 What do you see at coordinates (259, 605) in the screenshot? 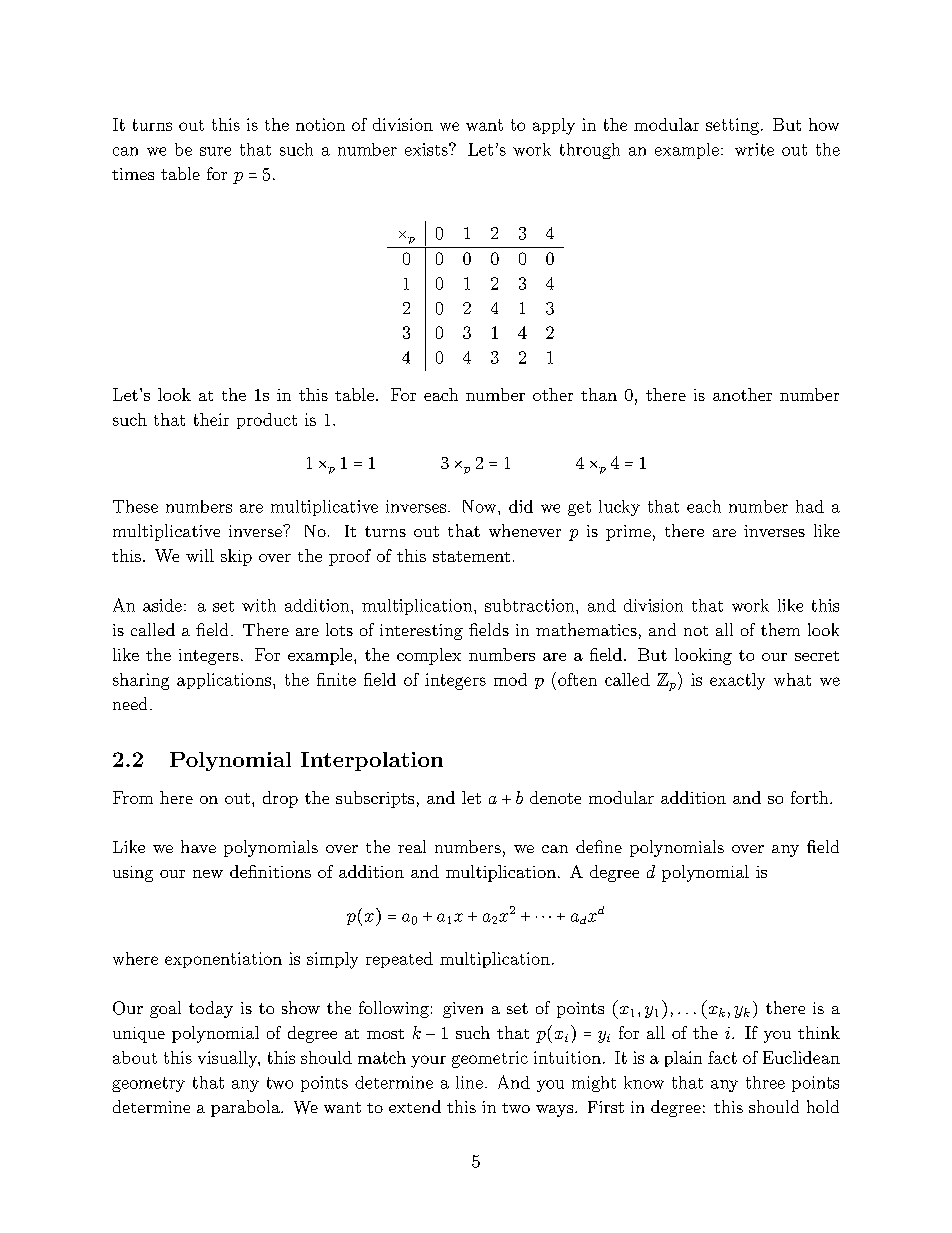
I see `with` at bounding box center [259, 605].
